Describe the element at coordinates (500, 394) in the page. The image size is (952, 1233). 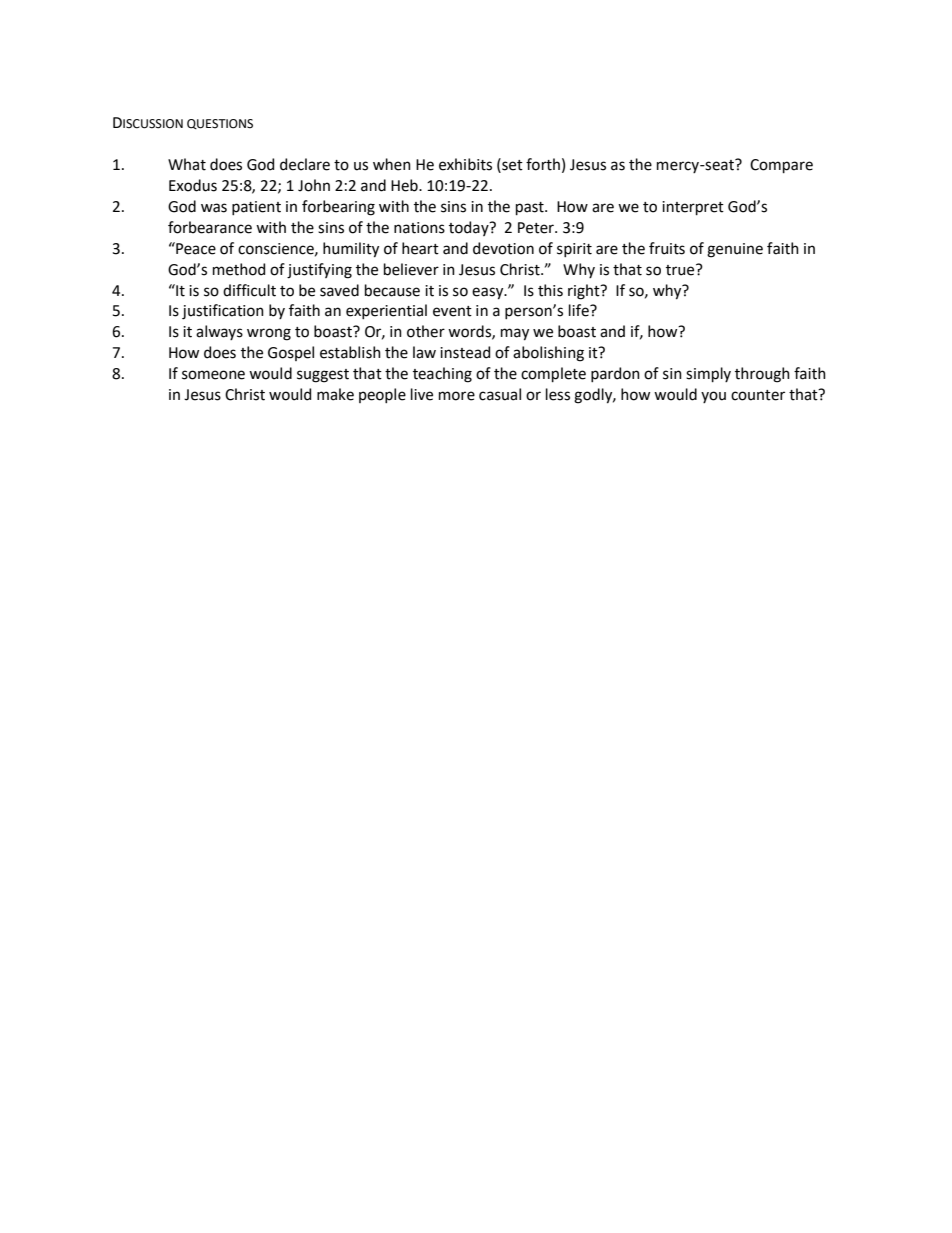
I see `casual` at that location.
